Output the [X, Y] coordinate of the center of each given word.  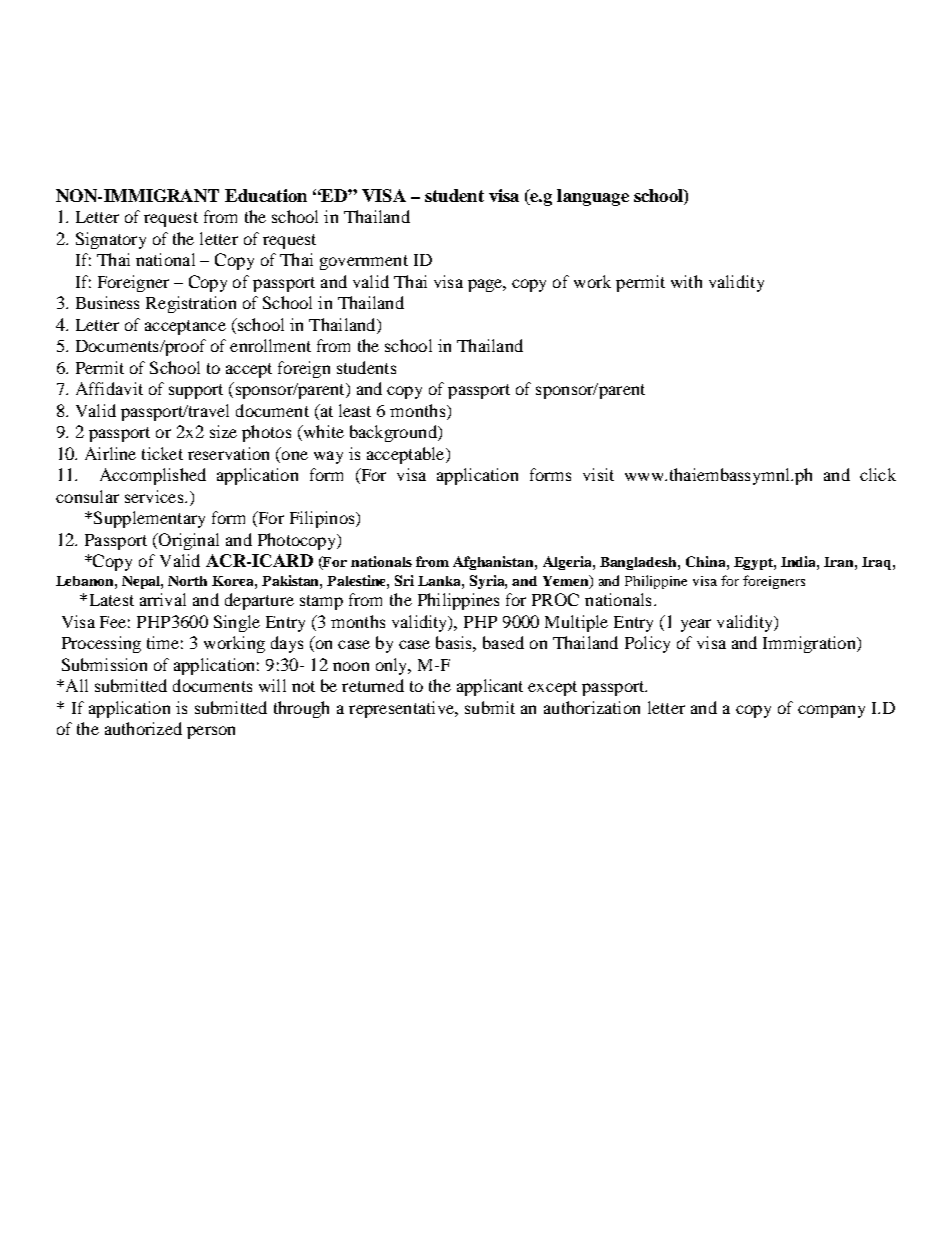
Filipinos [323, 519]
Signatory [111, 240]
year [696, 625]
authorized [143, 728]
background [394, 433]
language [593, 197]
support [196, 391]
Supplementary [149, 519]
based [503, 642]
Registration [191, 304]
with [686, 281]
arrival [163, 599]
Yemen [567, 581]
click [878, 474]
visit [598, 474]
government [364, 262]
